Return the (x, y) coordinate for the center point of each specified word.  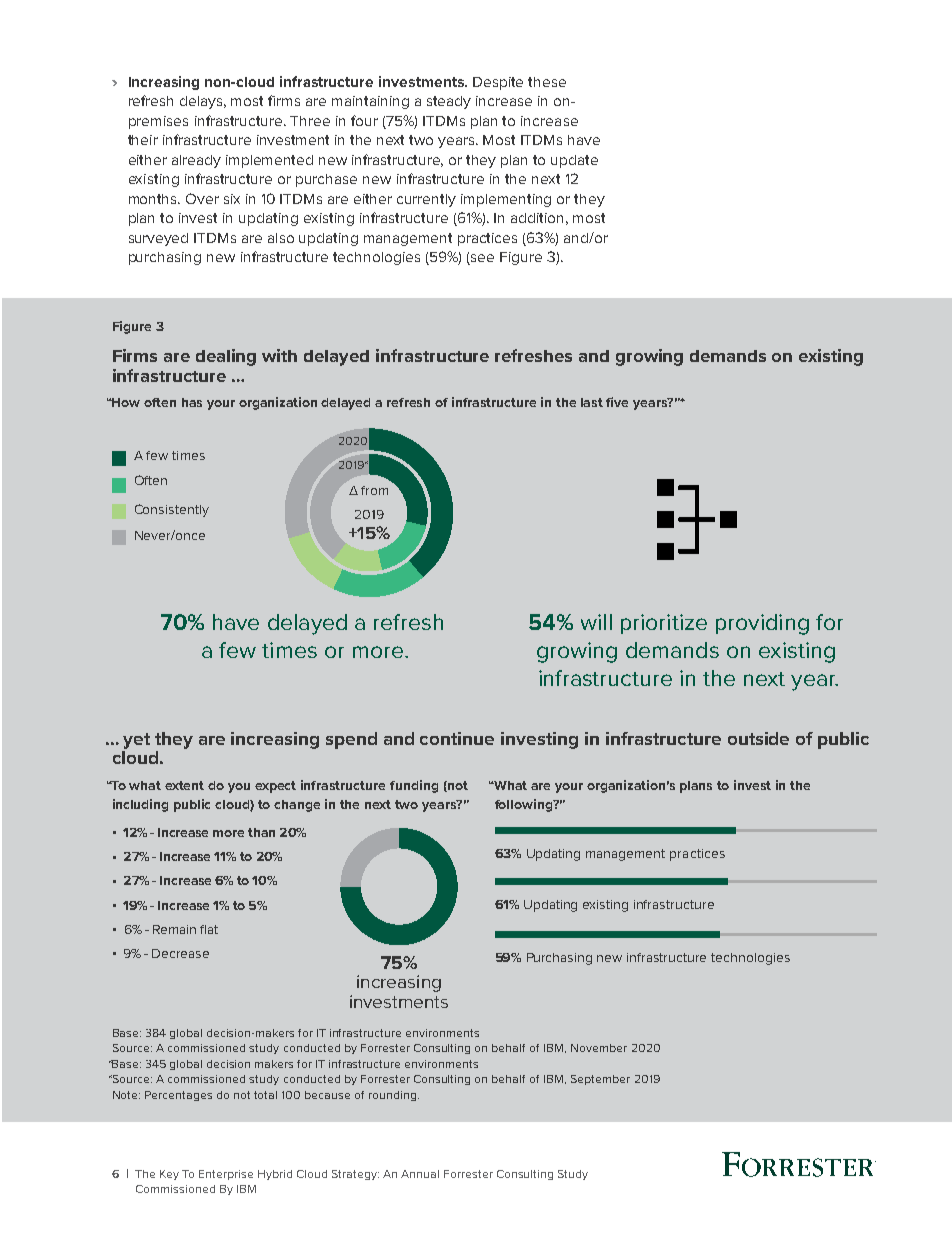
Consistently (172, 510)
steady (449, 102)
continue (457, 738)
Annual (420, 1174)
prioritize (664, 624)
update (574, 161)
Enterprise (226, 1175)
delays (203, 102)
